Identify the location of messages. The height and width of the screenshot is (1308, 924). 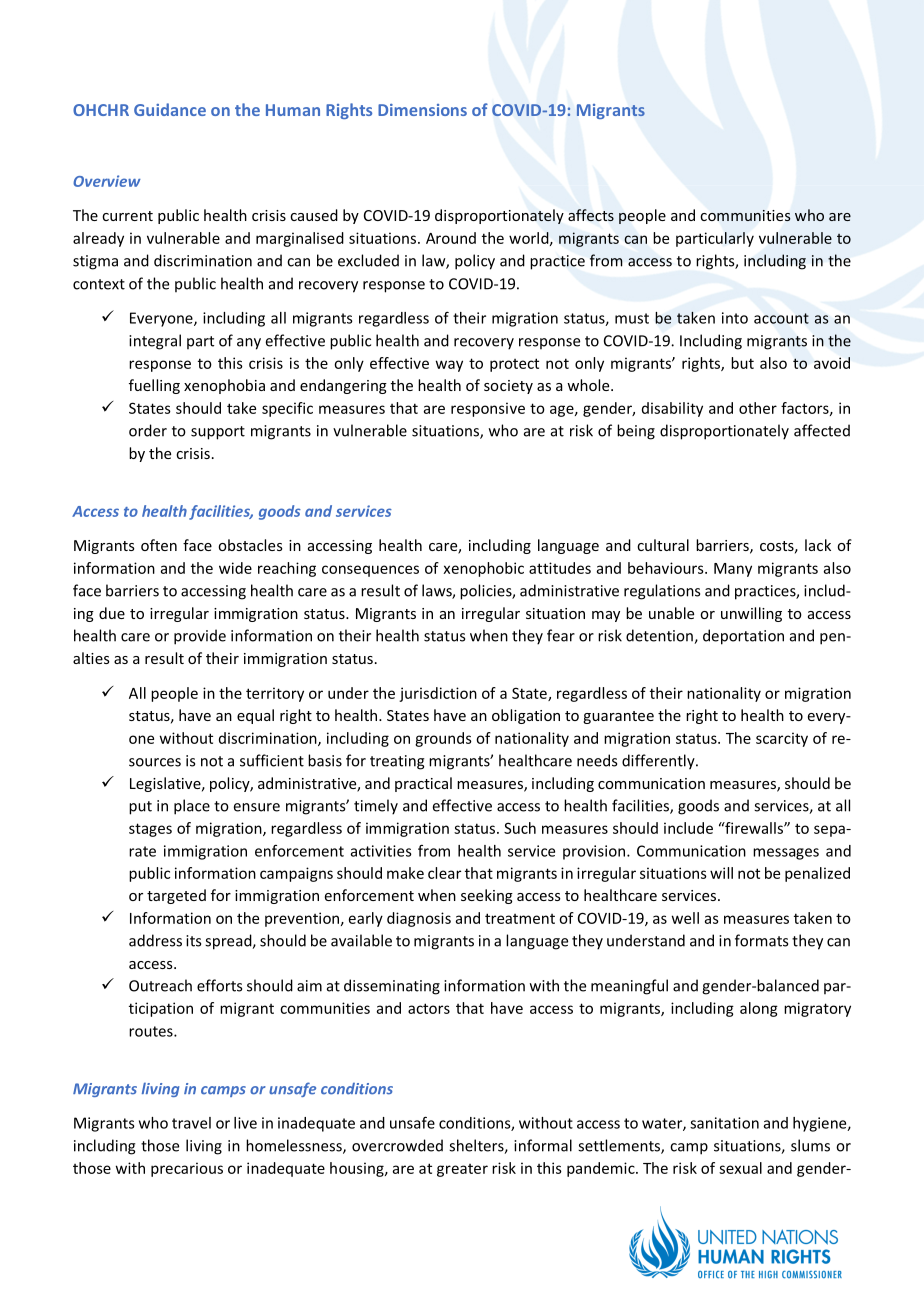
(786, 854).
